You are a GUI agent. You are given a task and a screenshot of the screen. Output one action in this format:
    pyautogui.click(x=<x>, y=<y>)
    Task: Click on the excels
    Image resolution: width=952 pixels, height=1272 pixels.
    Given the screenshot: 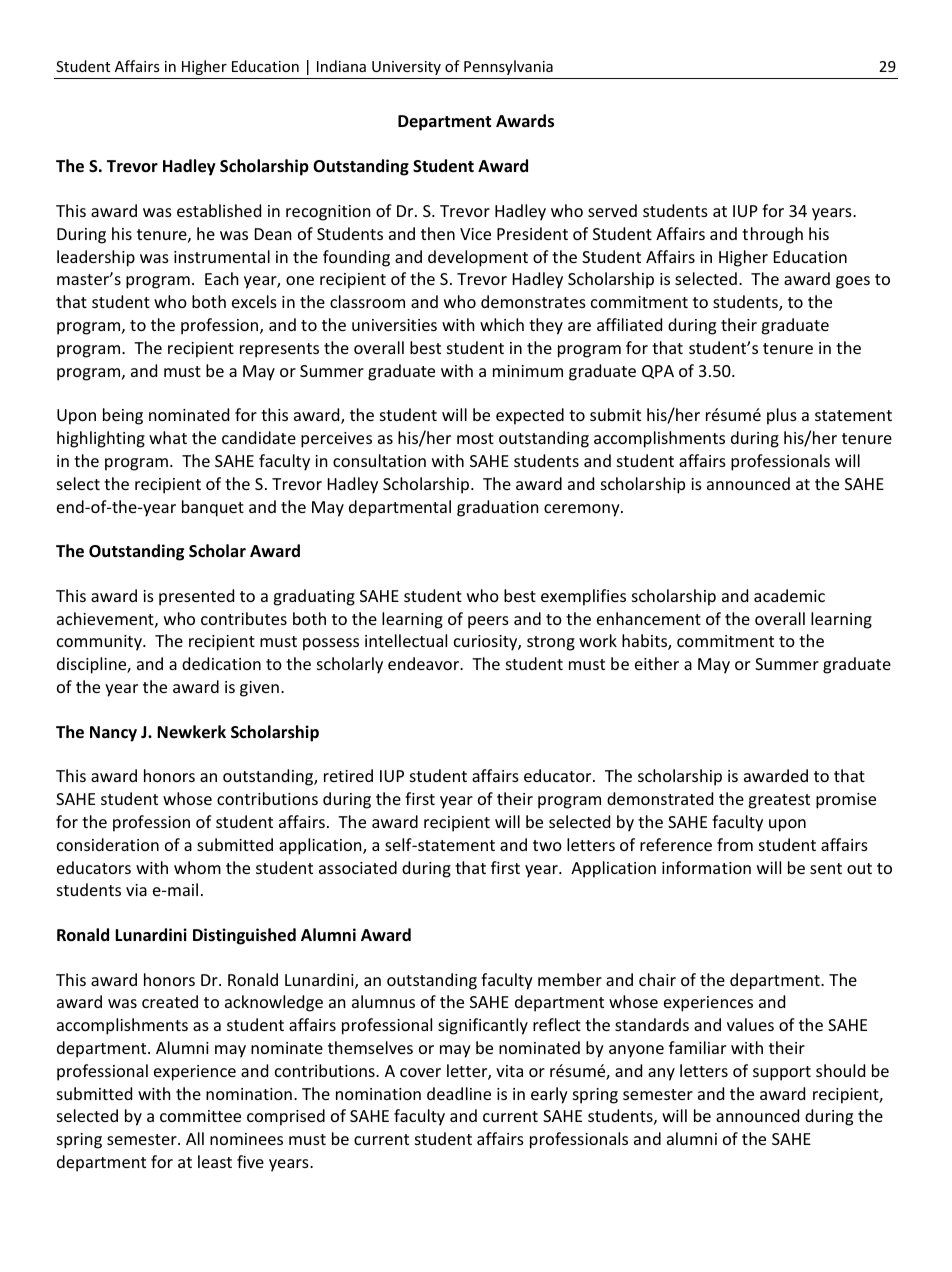 What is the action you would take?
    pyautogui.click(x=254, y=301)
